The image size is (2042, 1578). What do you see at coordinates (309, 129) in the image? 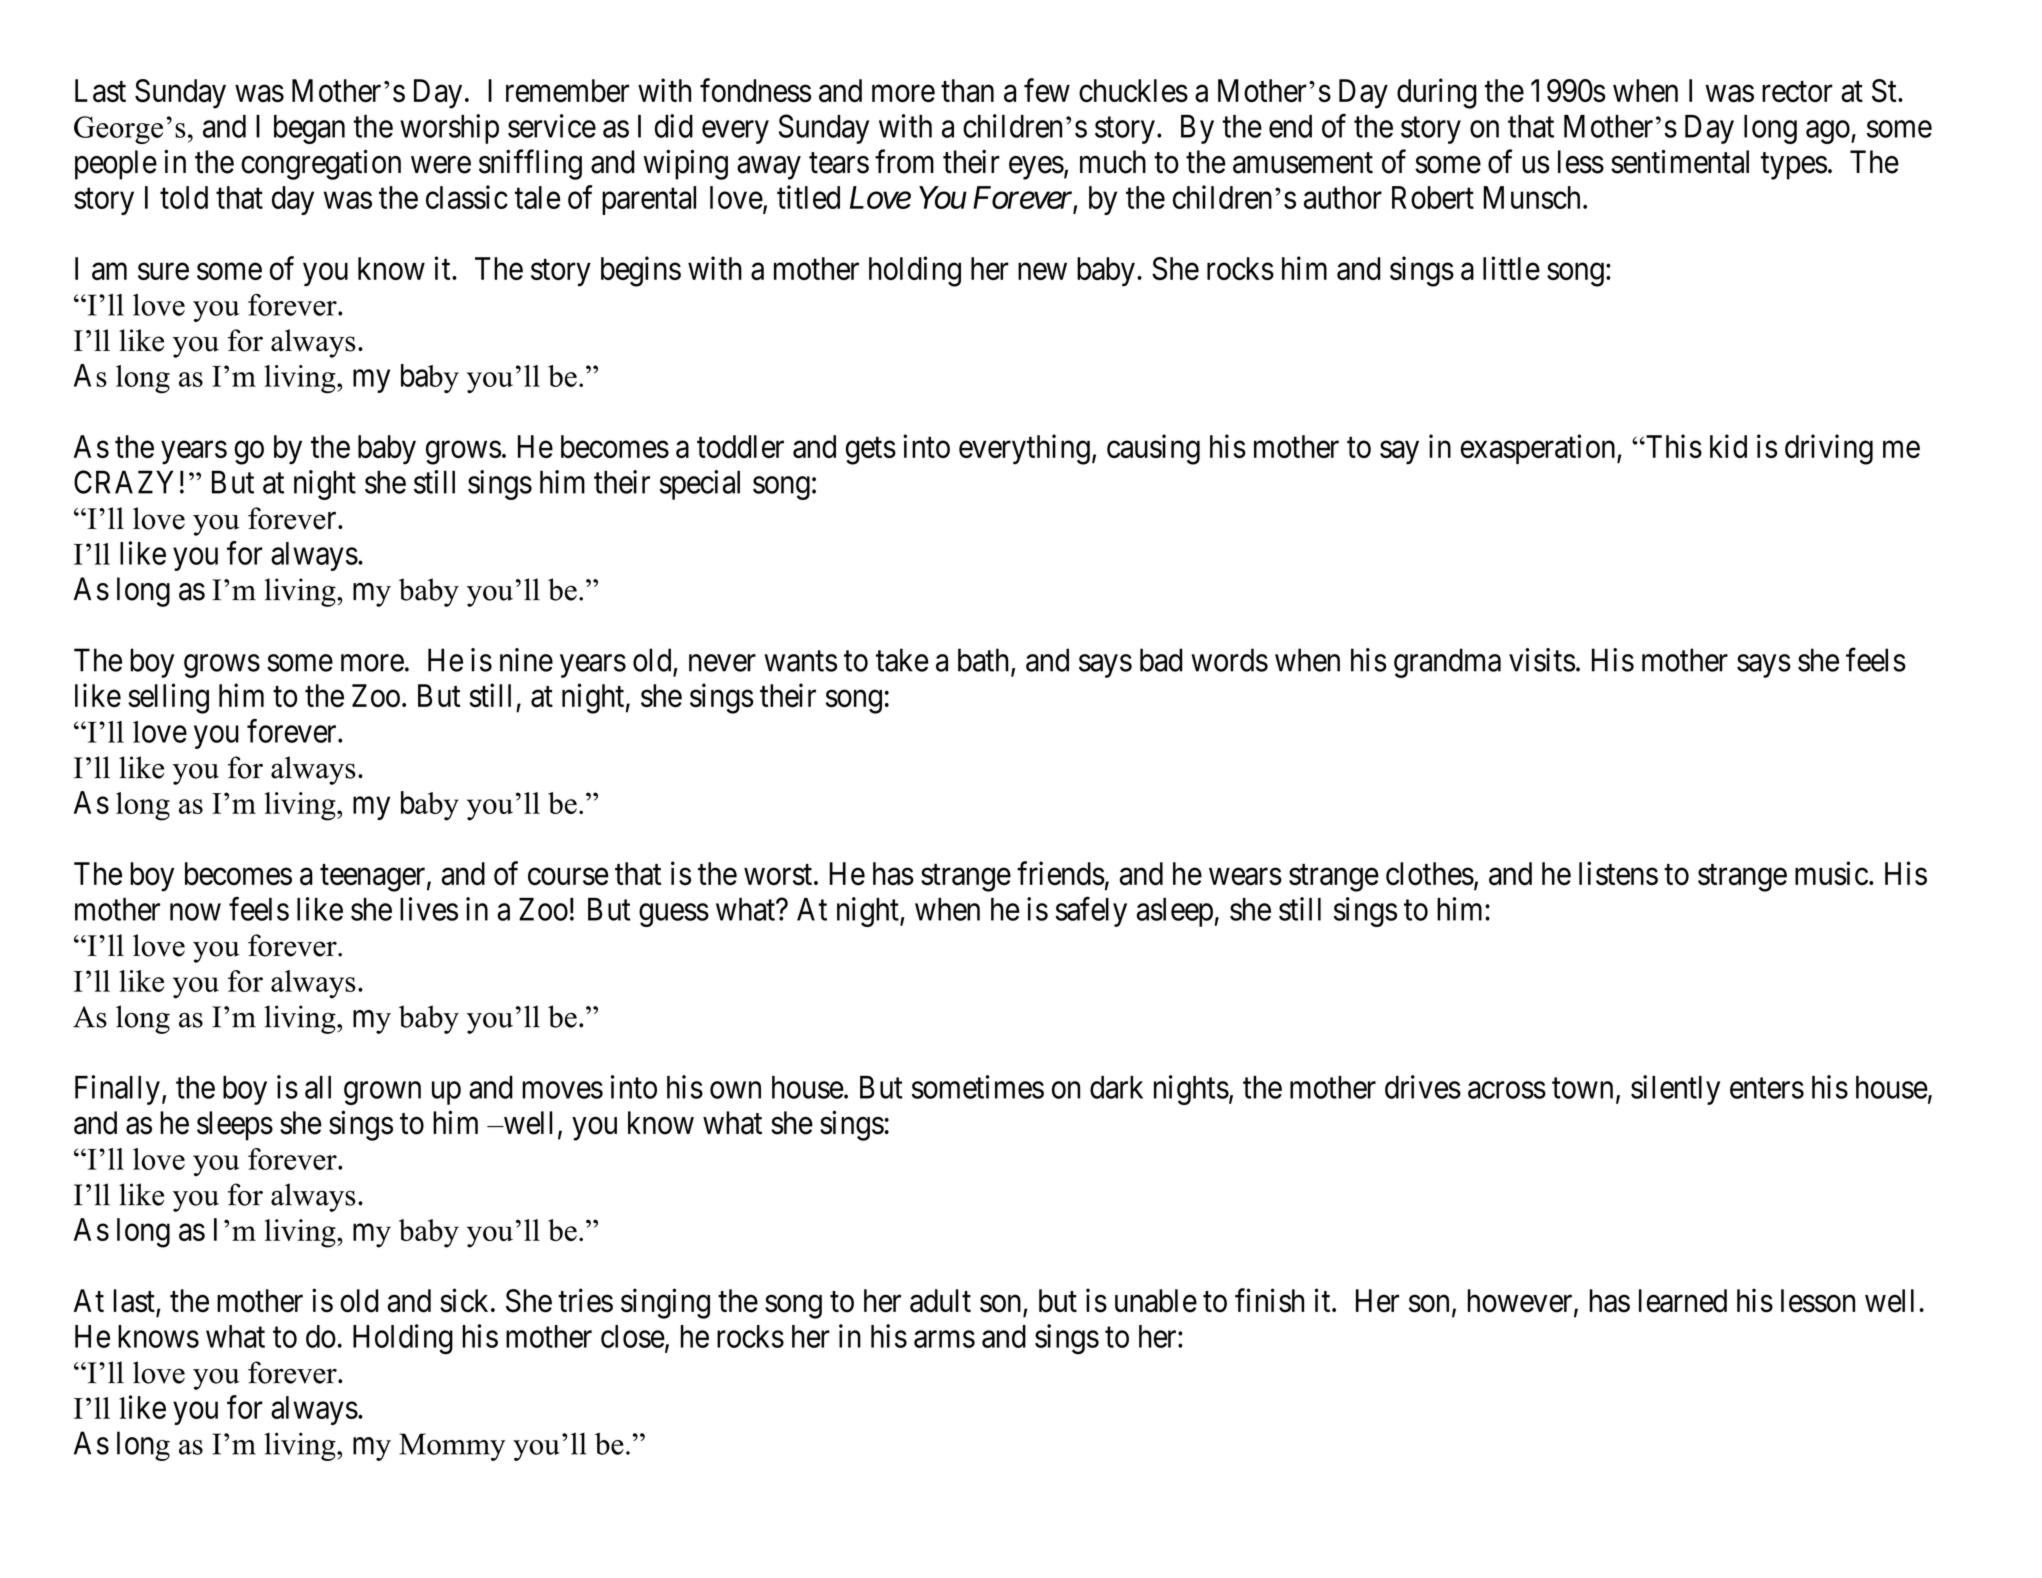
I see `began` at bounding box center [309, 129].
